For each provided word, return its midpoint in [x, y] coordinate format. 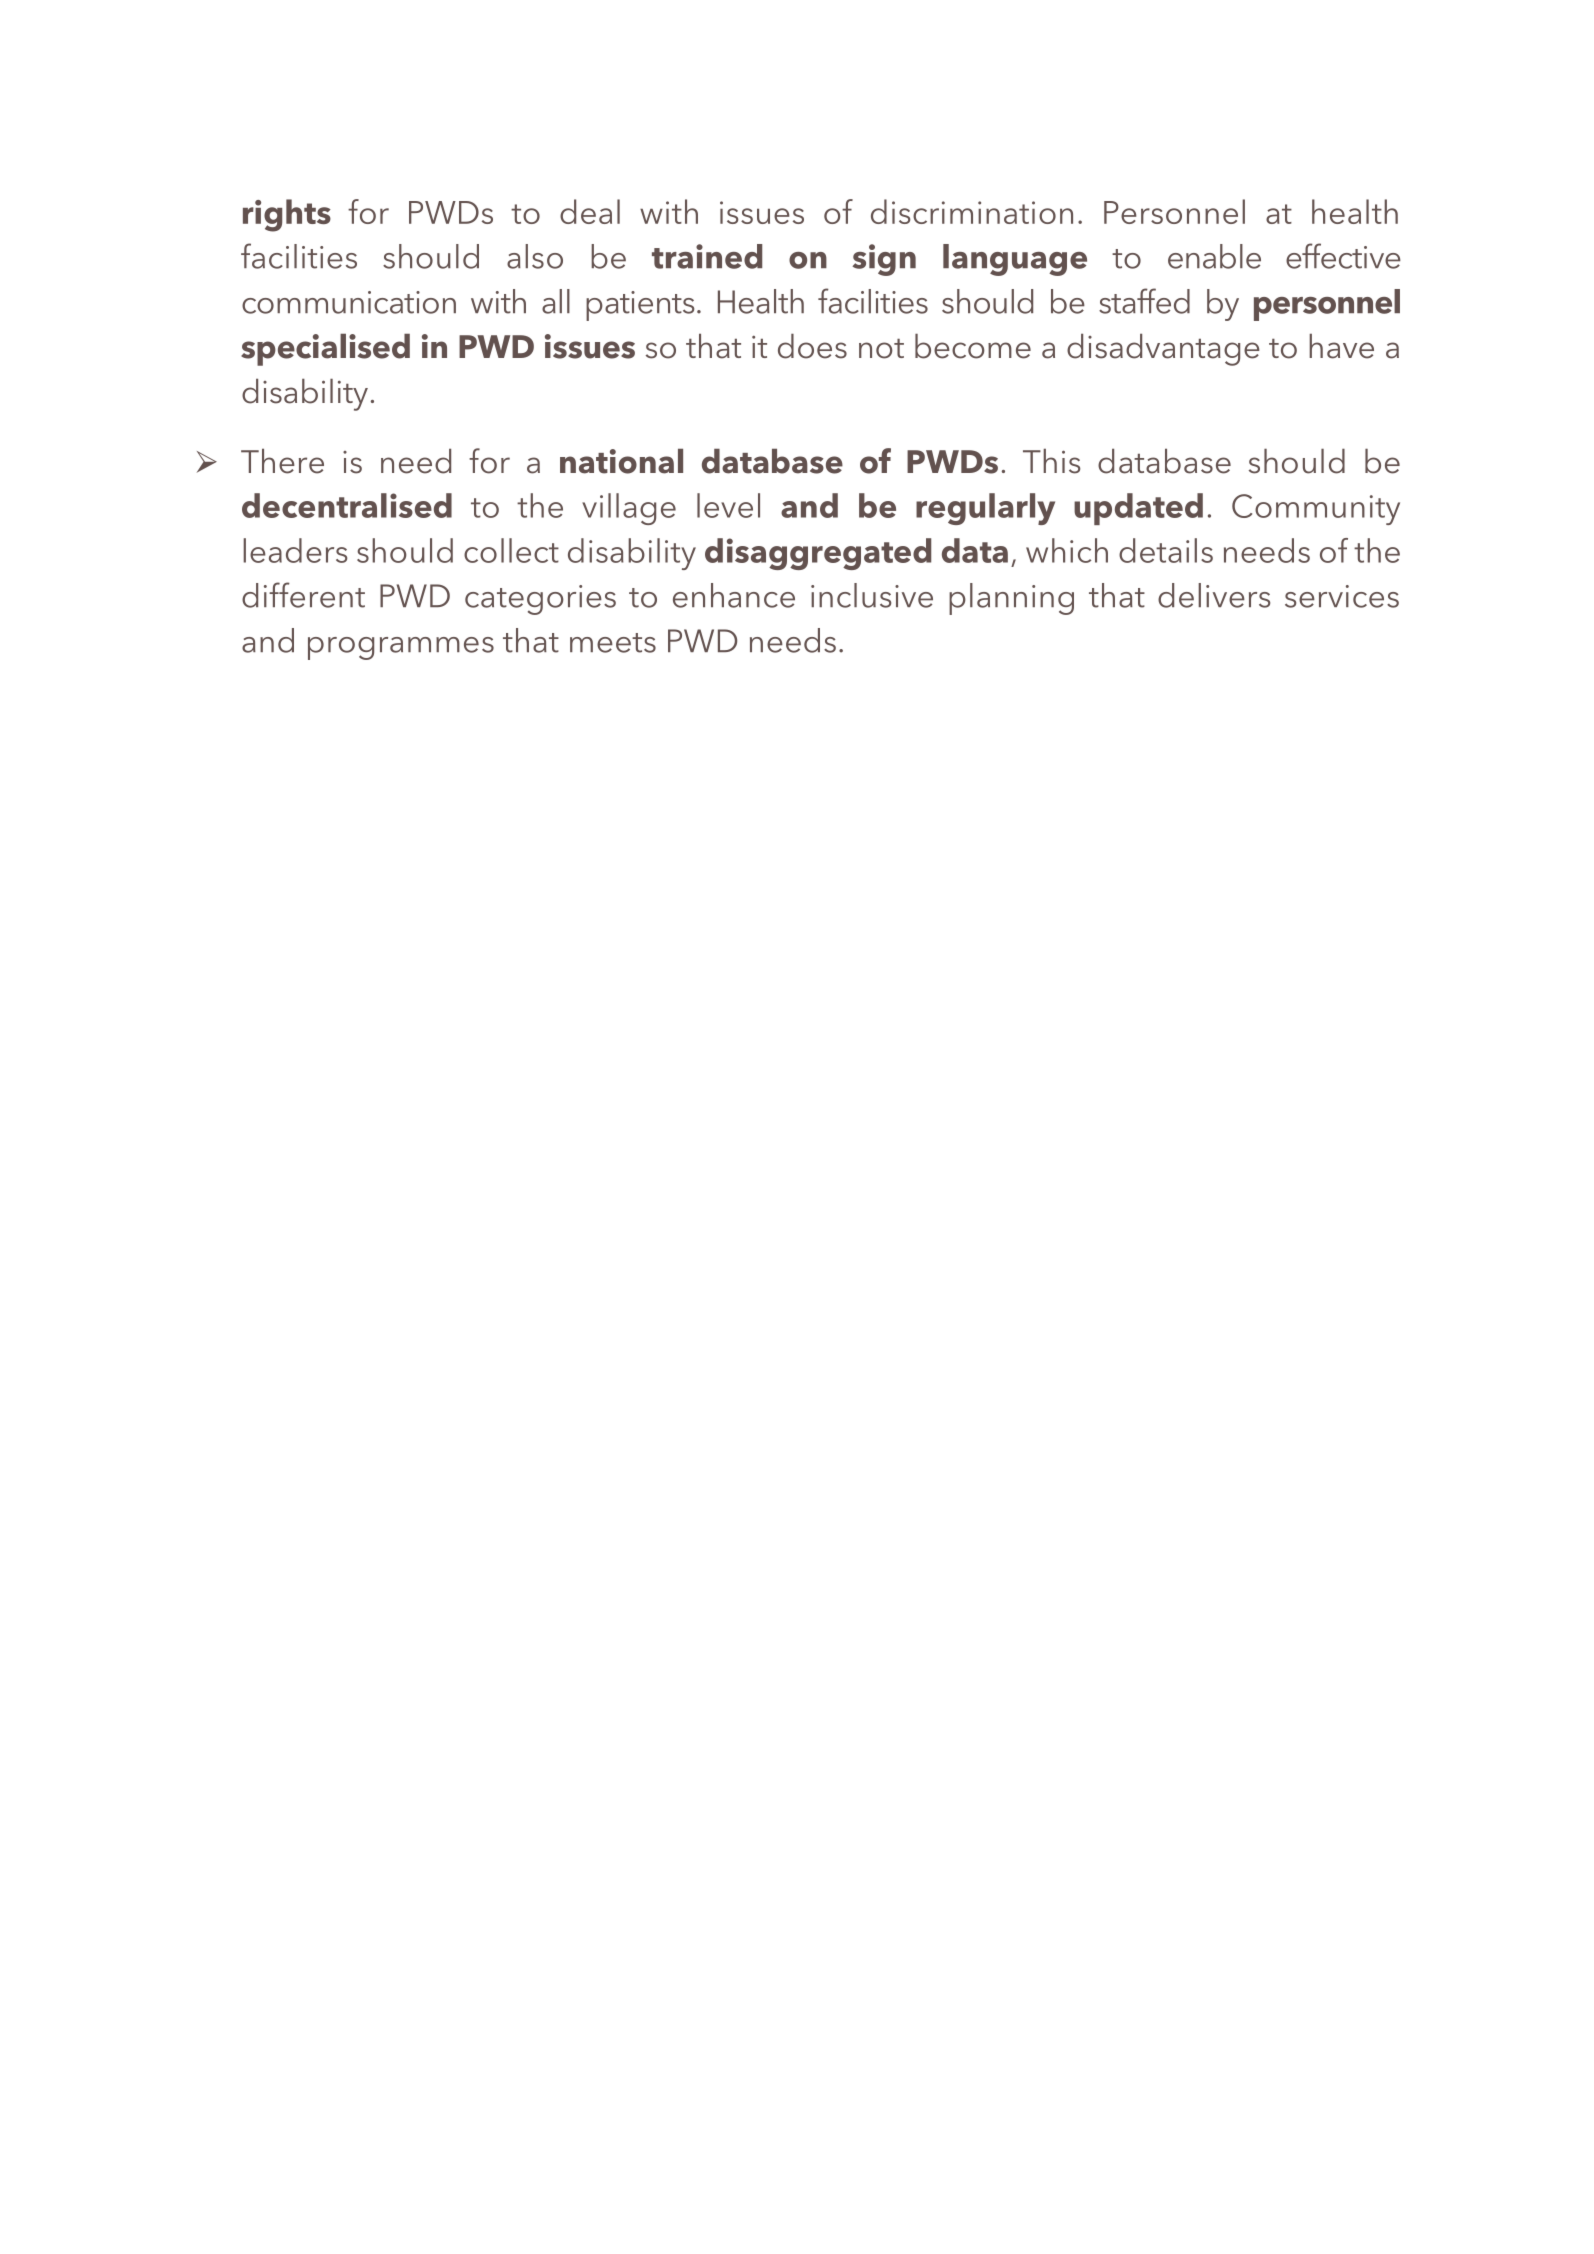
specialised [325, 350]
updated [1138, 509]
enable [1214, 256]
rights [287, 215]
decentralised [347, 505]
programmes [401, 648]
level [728, 505]
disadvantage [1163, 350]
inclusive [872, 595]
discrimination [972, 211]
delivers [1214, 595]
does [812, 346]
